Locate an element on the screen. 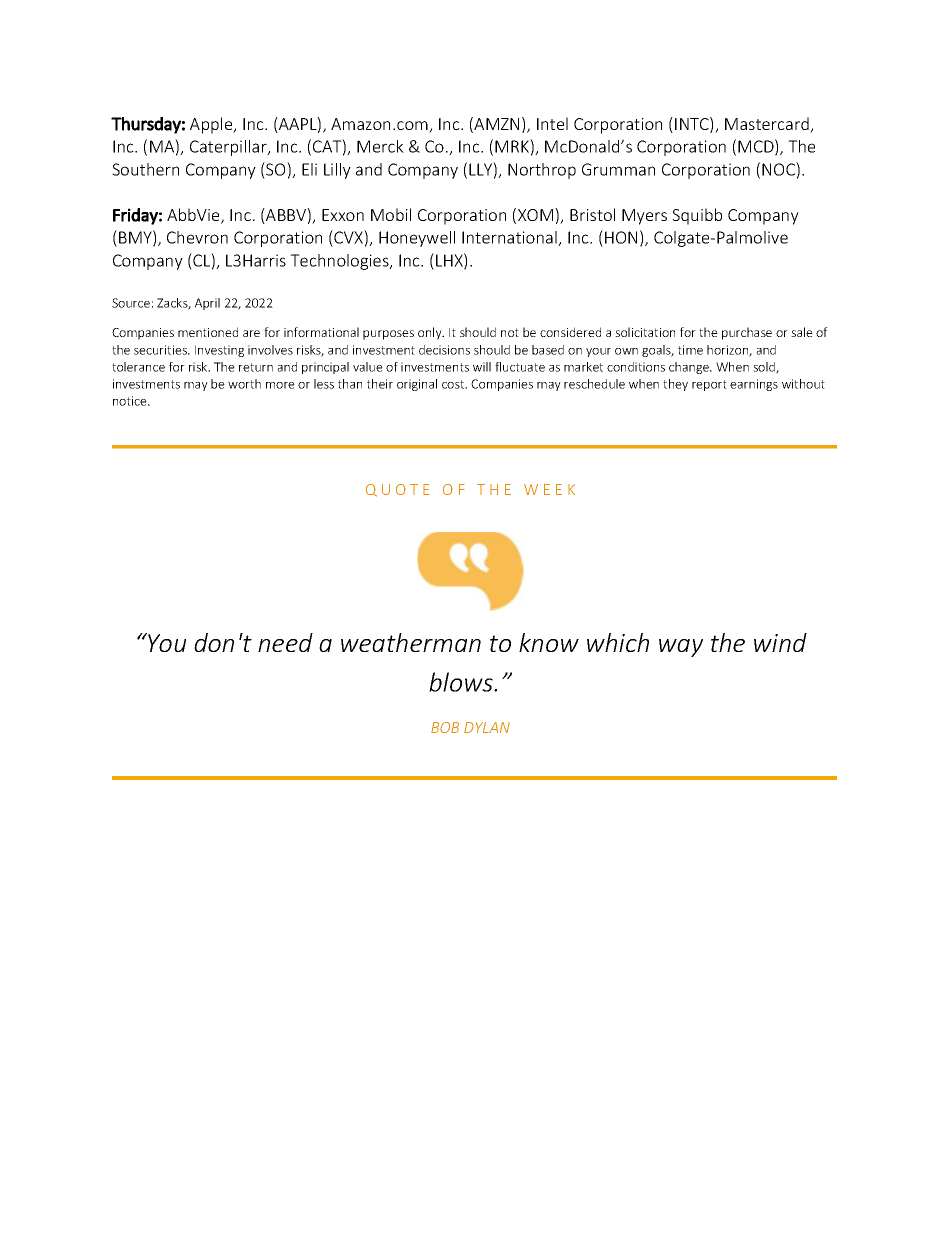  wind is located at coordinates (780, 642).
